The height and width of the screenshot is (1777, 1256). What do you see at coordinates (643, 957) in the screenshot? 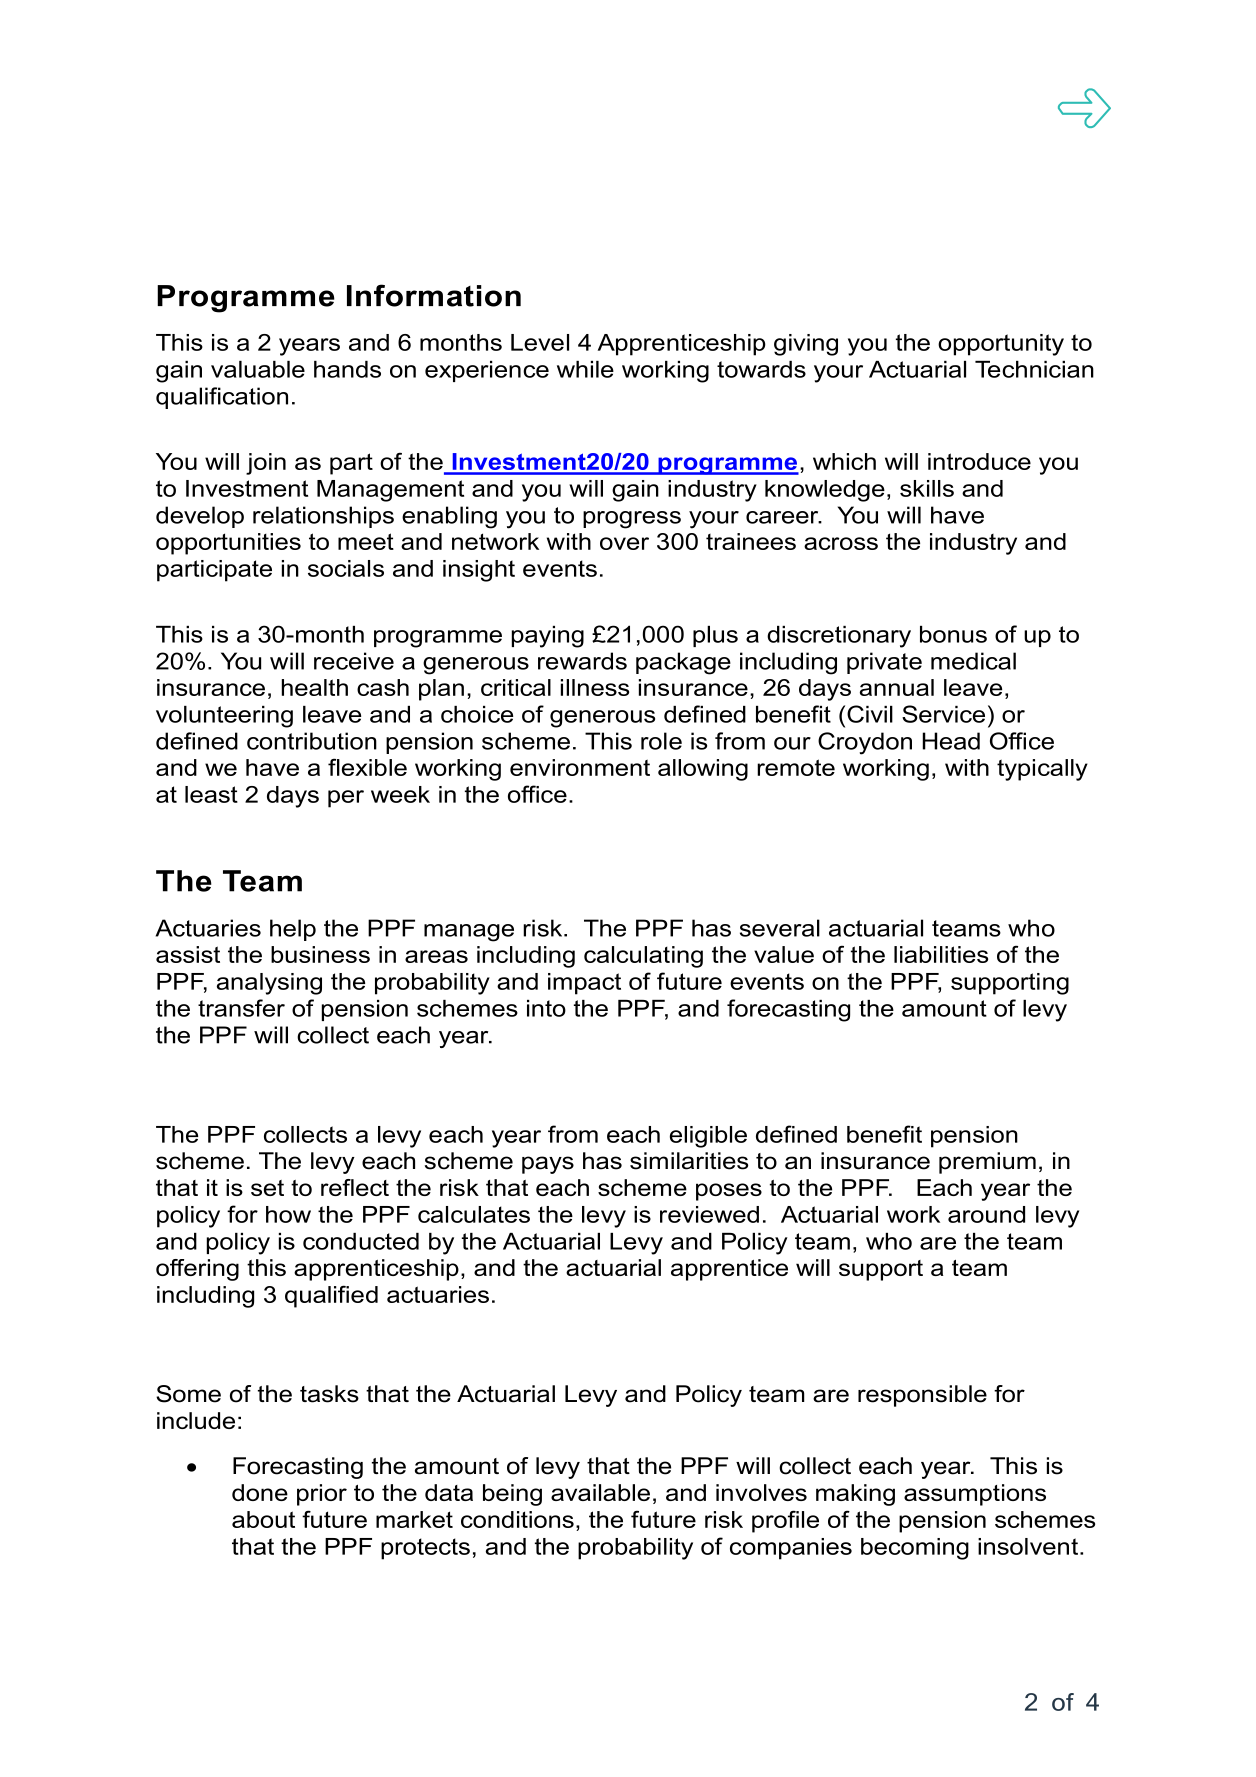
I see `calculating` at bounding box center [643, 957].
